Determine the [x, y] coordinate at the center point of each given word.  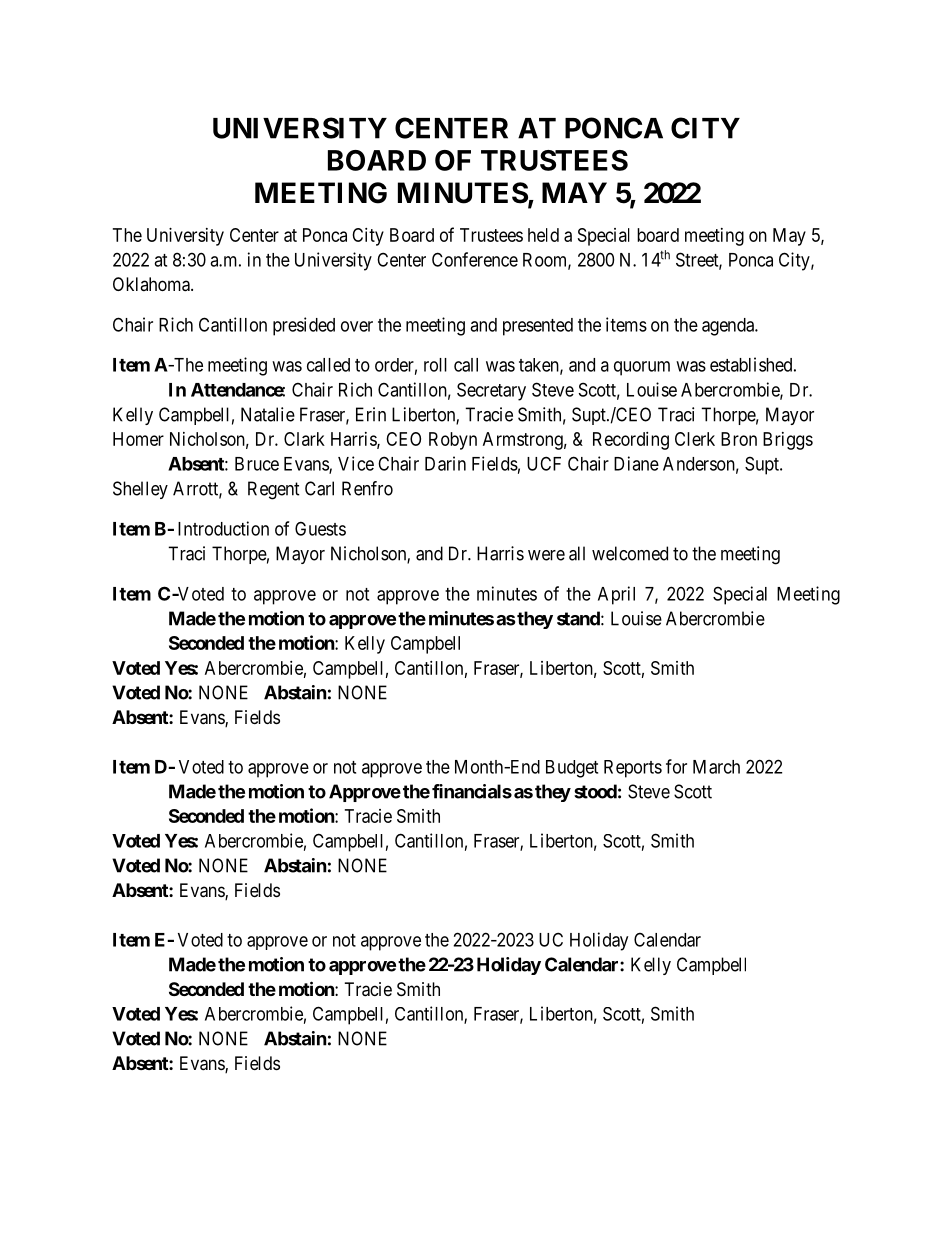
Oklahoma [152, 284]
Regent [274, 490]
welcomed [630, 553]
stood [595, 791]
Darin [445, 463]
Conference [475, 259]
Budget [572, 769]
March [716, 767]
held [543, 235]
